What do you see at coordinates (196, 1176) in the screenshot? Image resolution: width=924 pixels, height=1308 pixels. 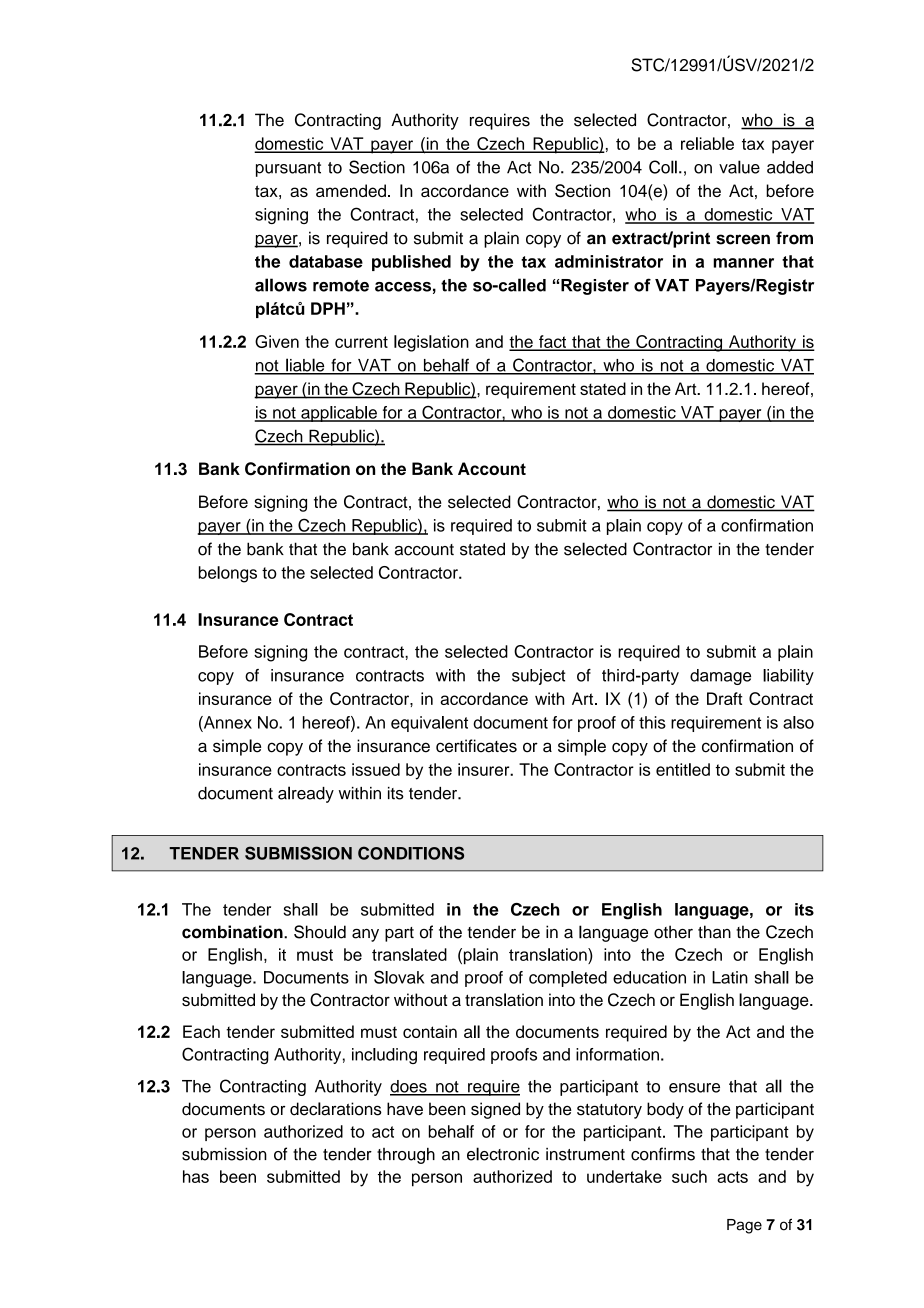 I see `has` at bounding box center [196, 1176].
